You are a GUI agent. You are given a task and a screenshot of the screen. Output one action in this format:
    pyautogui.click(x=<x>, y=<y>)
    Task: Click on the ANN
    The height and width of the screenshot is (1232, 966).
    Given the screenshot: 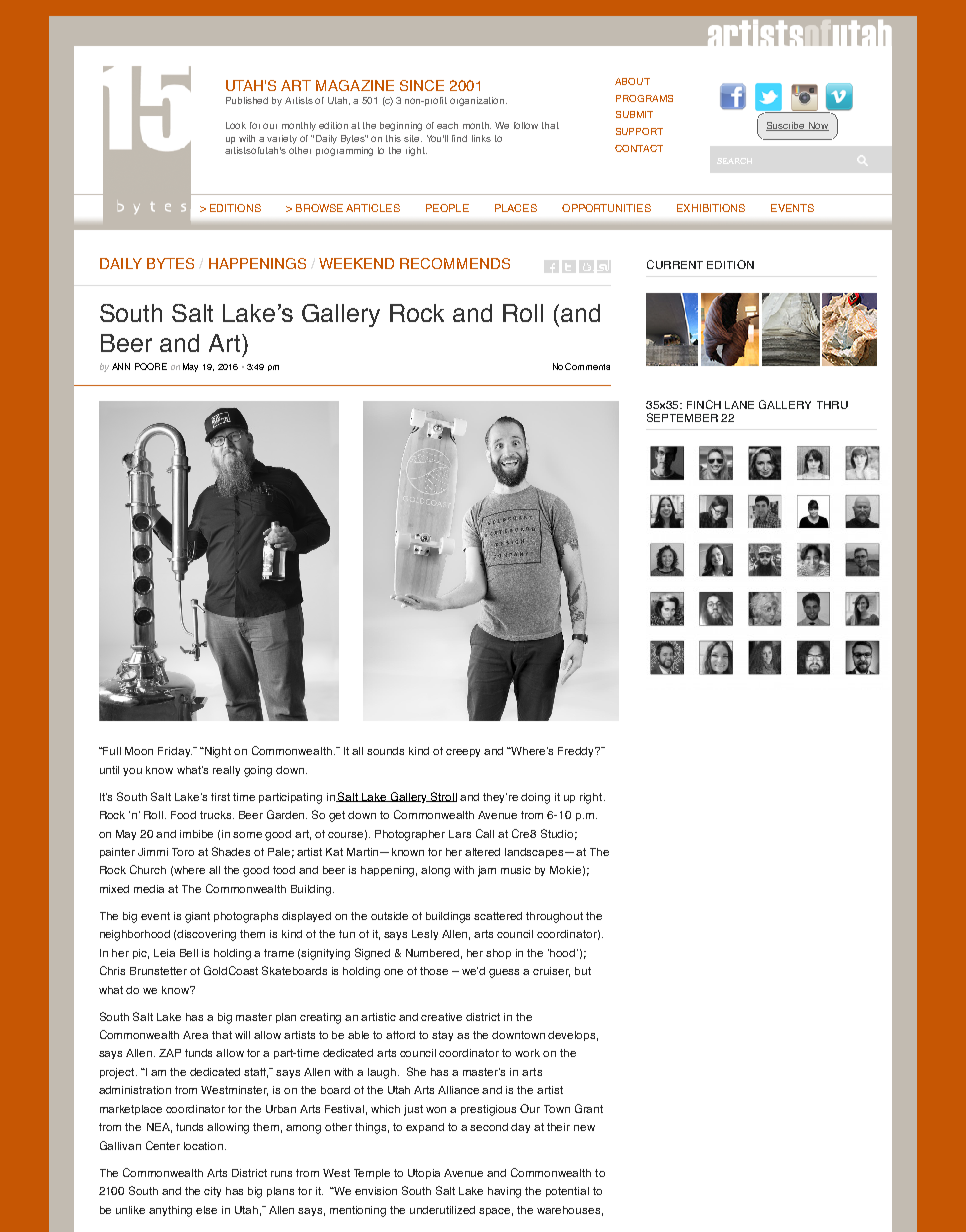 What is the action you would take?
    pyautogui.click(x=121, y=366)
